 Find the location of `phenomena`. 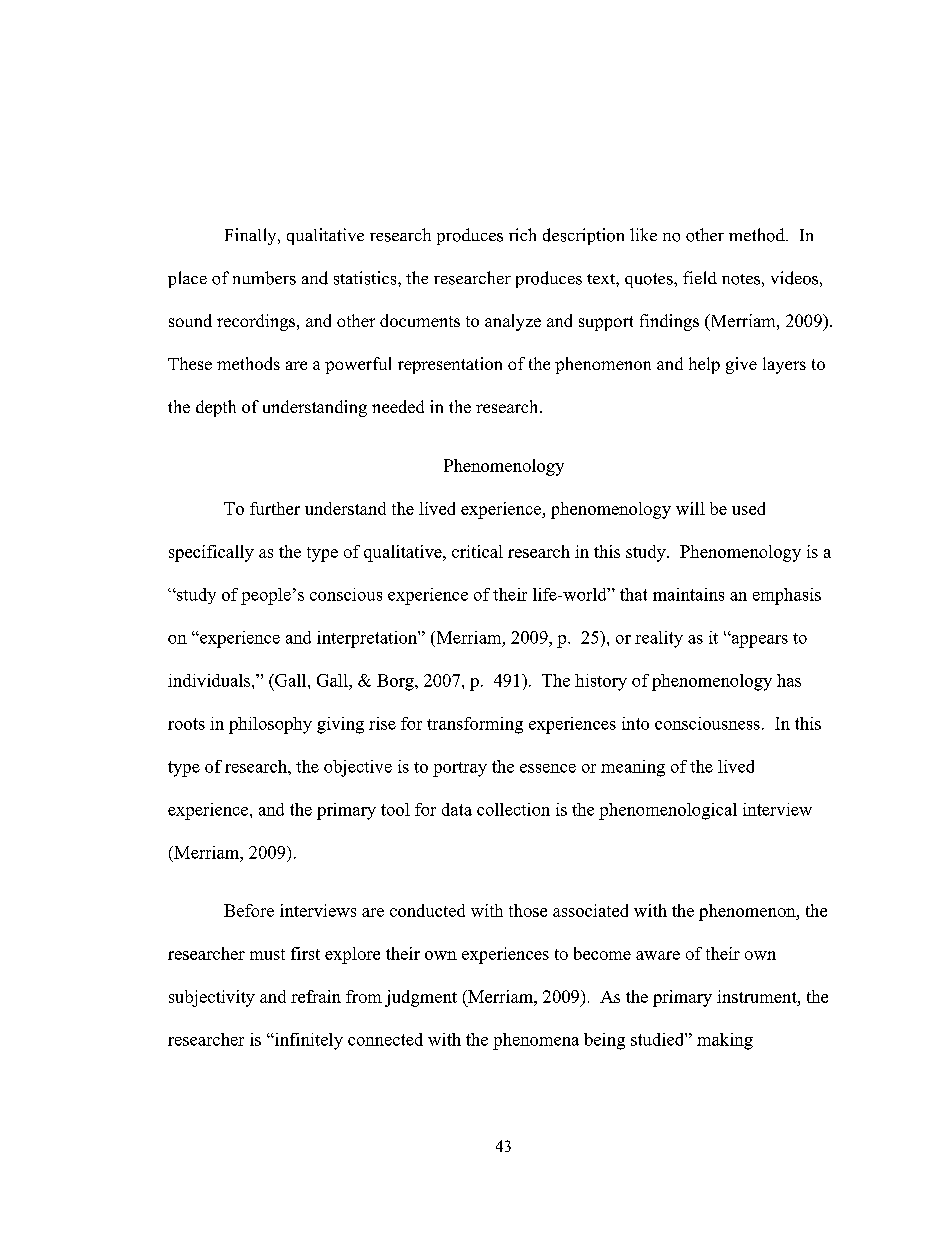

phenomena is located at coordinates (536, 1041).
